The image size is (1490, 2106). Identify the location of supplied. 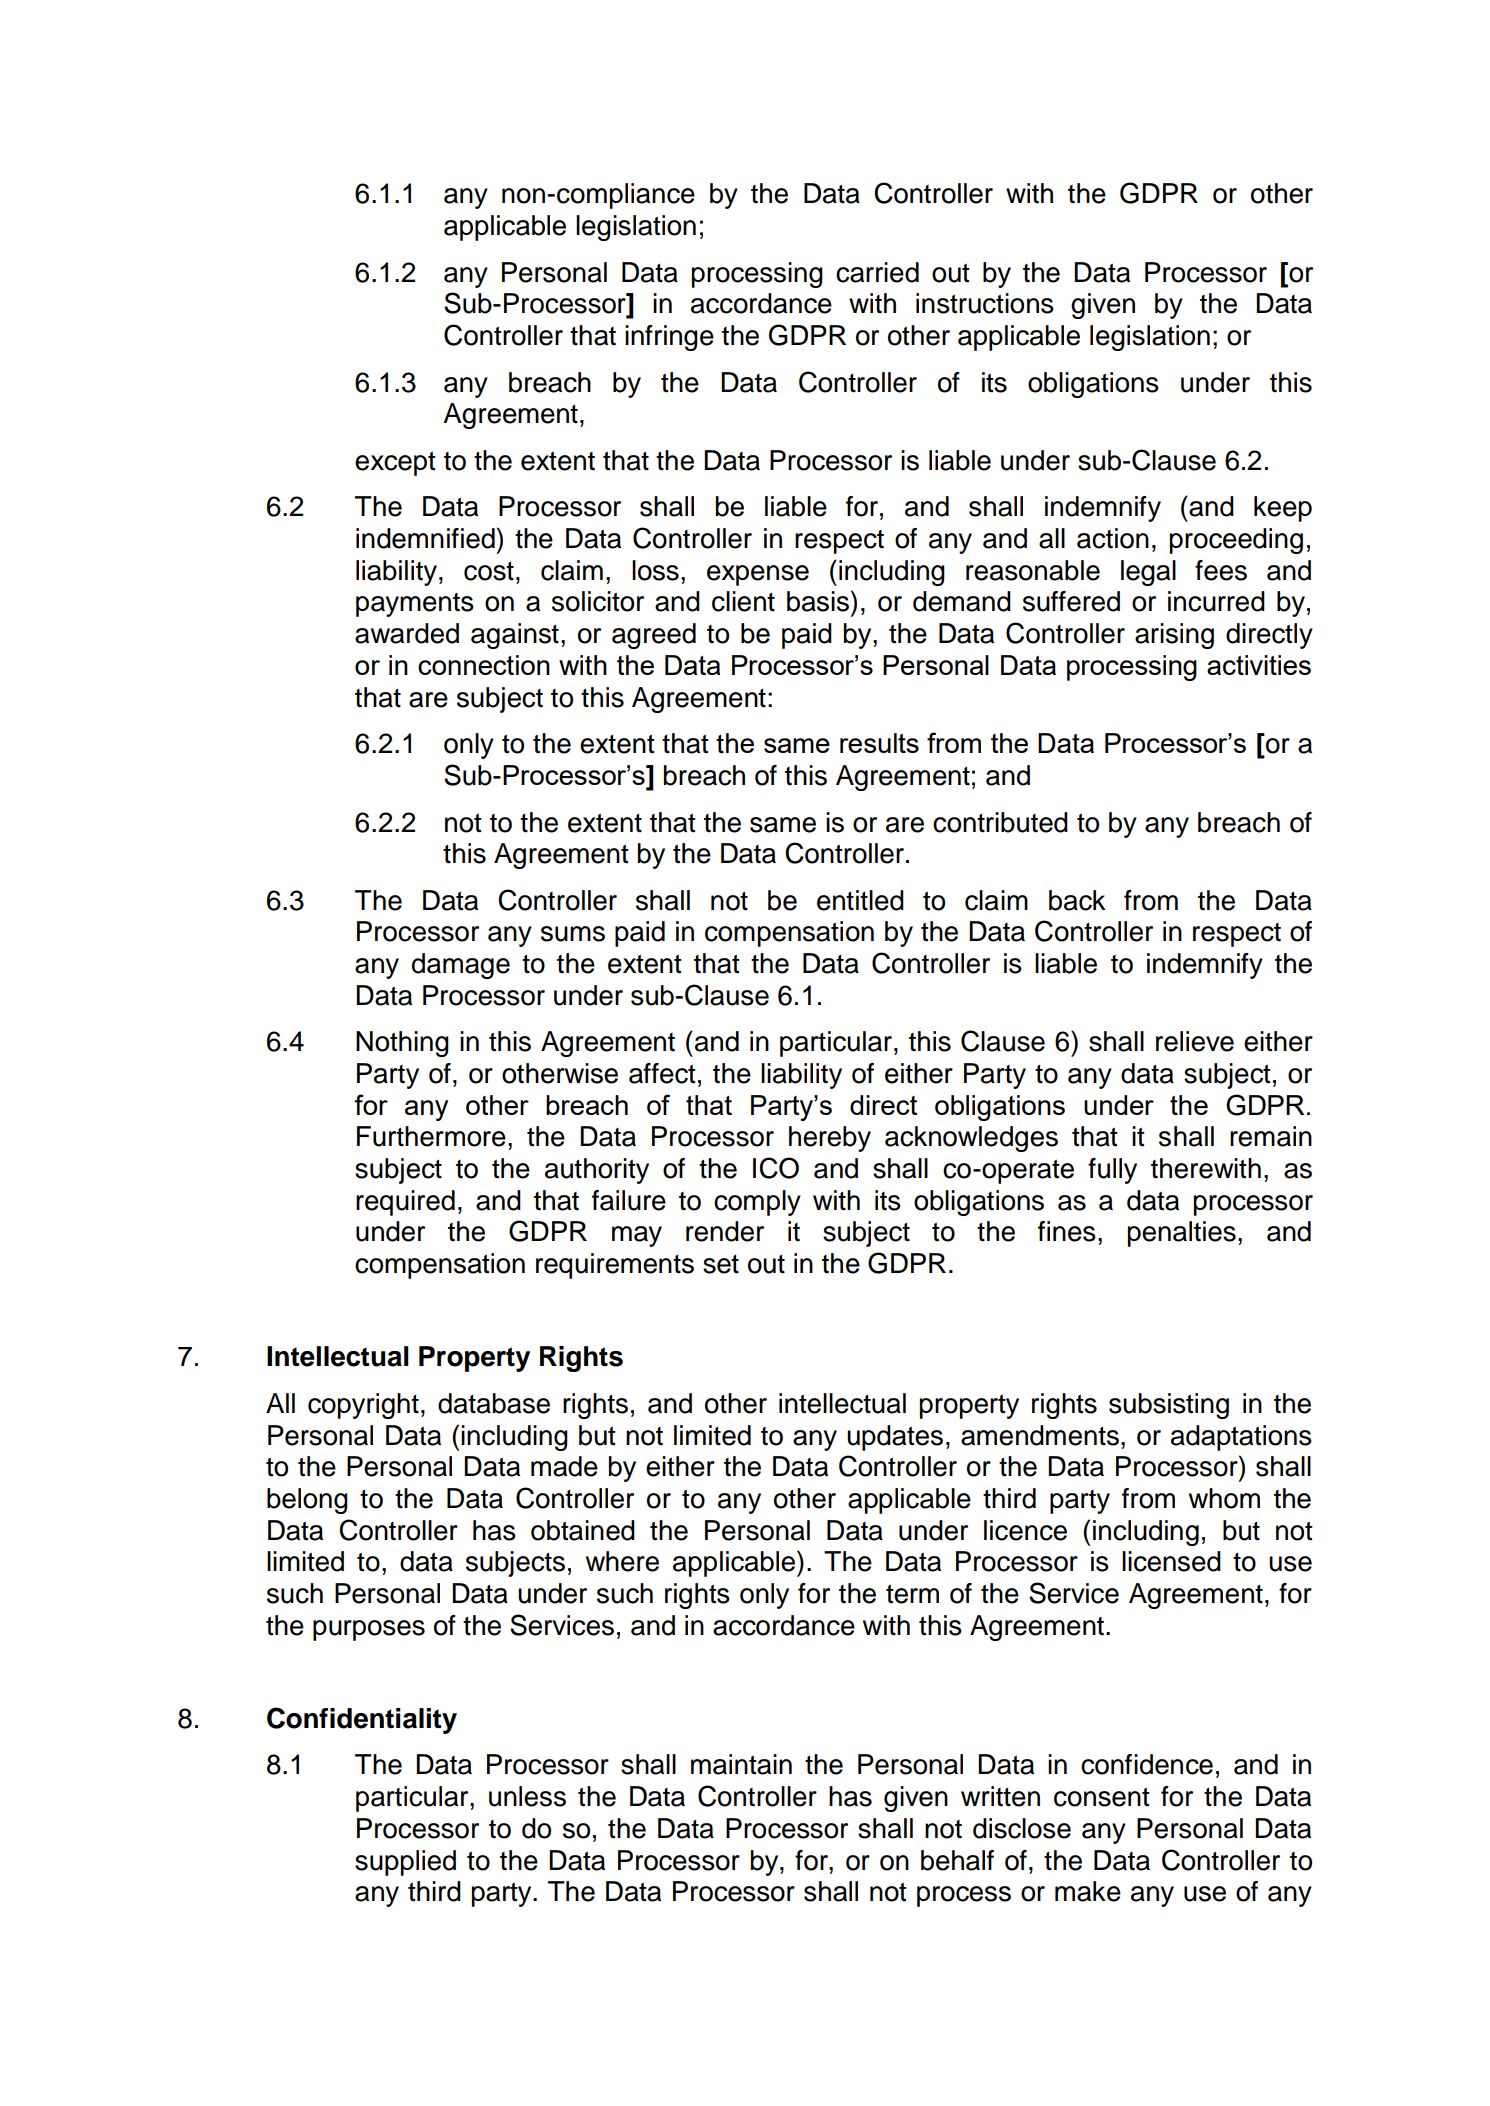
(405, 1863).
